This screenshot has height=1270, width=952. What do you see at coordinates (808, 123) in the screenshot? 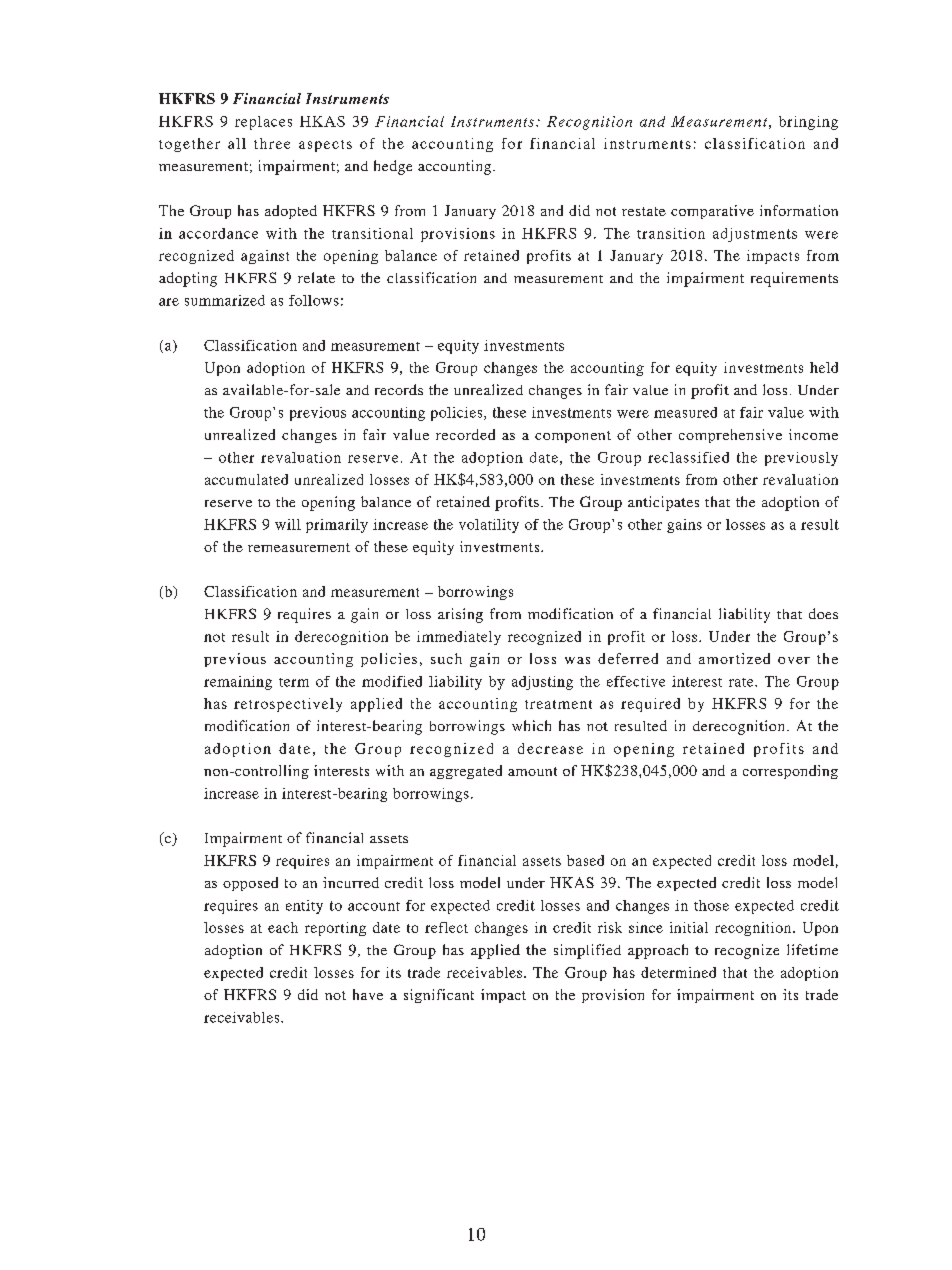
I see `bringing` at bounding box center [808, 123].
